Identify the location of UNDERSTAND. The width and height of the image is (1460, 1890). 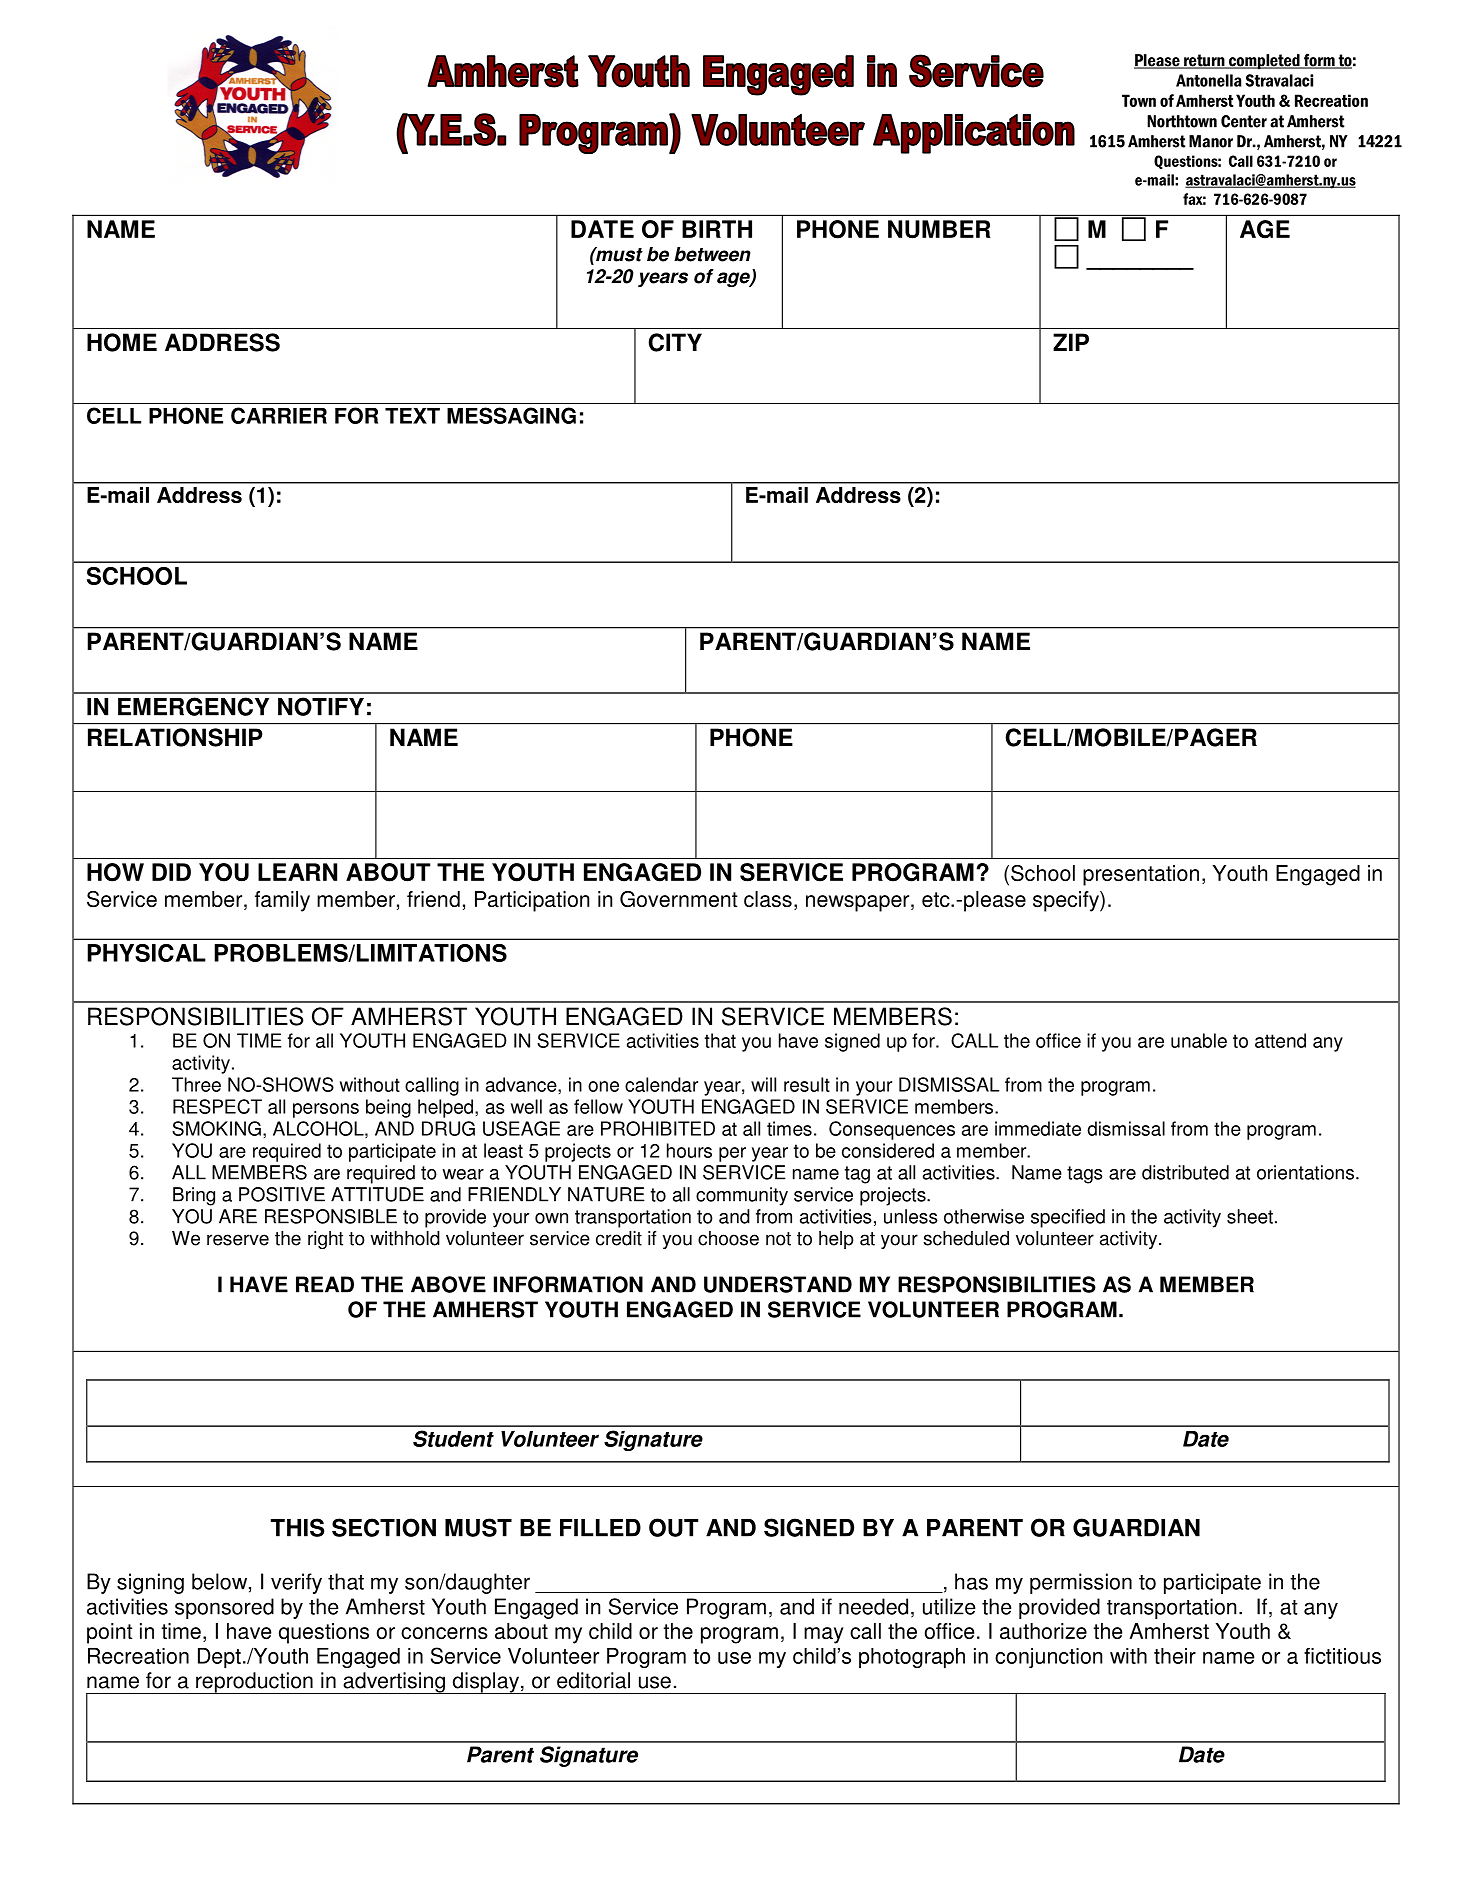
(778, 1284).
